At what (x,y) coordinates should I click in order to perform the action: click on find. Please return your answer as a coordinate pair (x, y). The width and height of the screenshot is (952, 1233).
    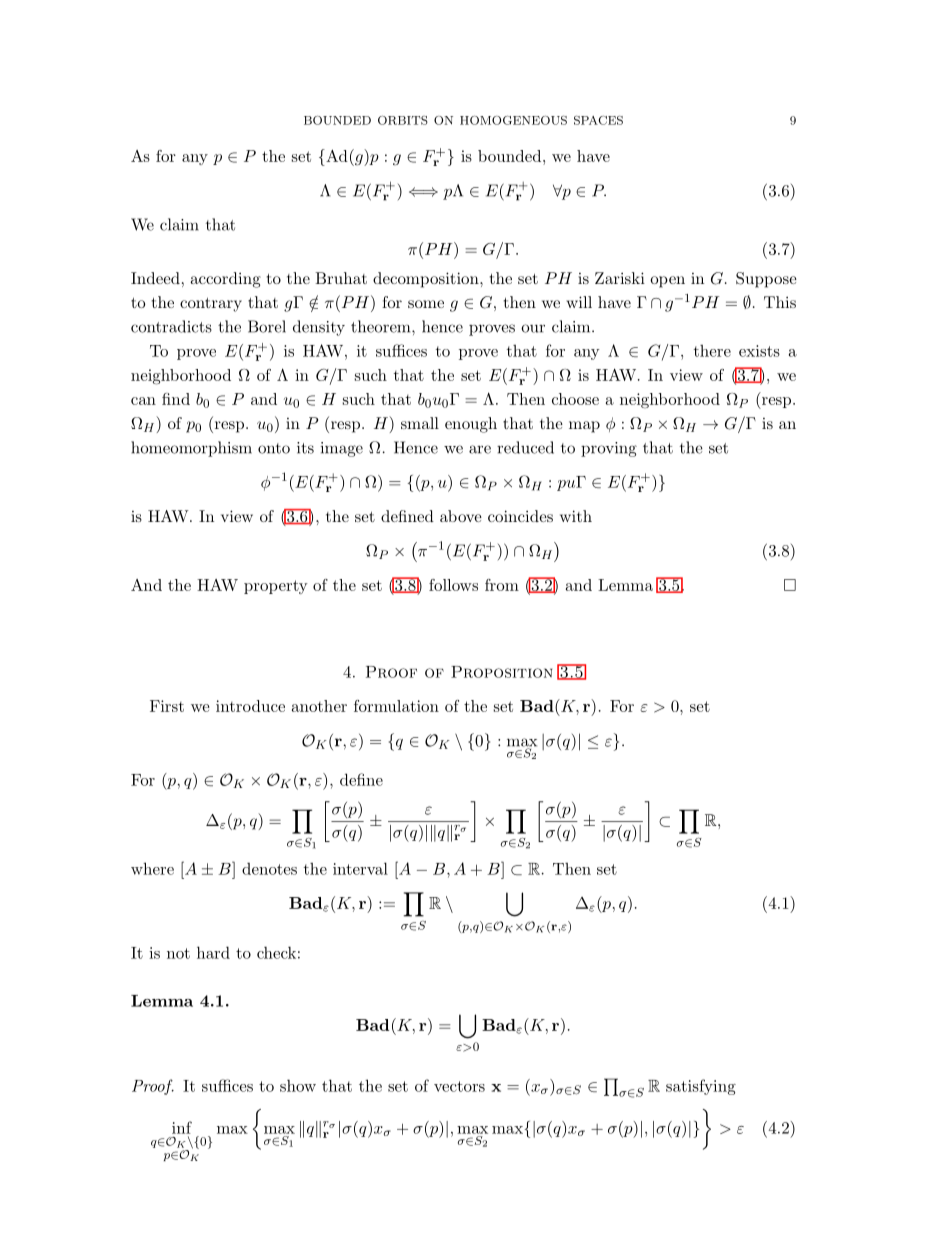
    Looking at the image, I should click on (176, 399).
